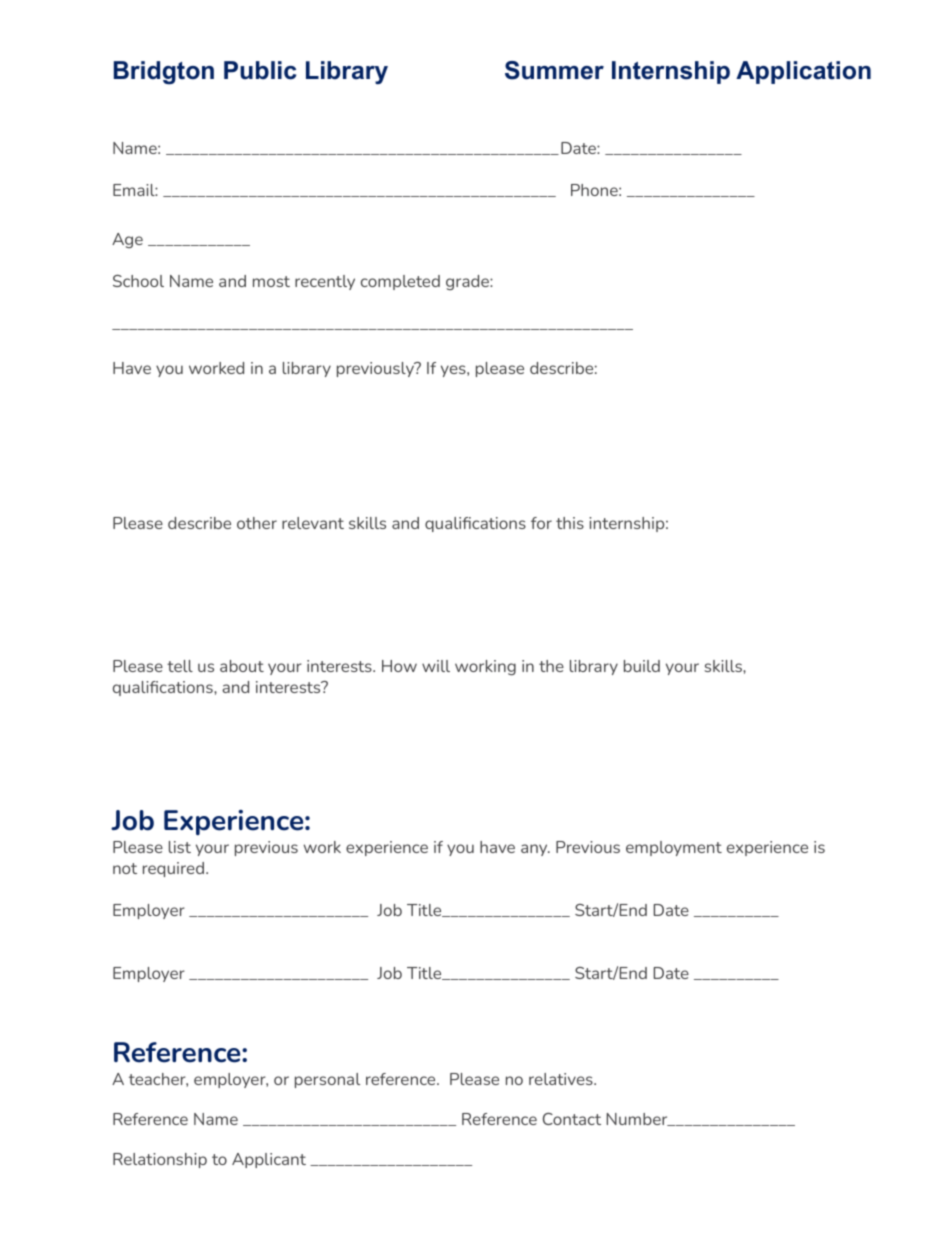 The image size is (952, 1233). I want to click on Relationship, so click(160, 1160).
